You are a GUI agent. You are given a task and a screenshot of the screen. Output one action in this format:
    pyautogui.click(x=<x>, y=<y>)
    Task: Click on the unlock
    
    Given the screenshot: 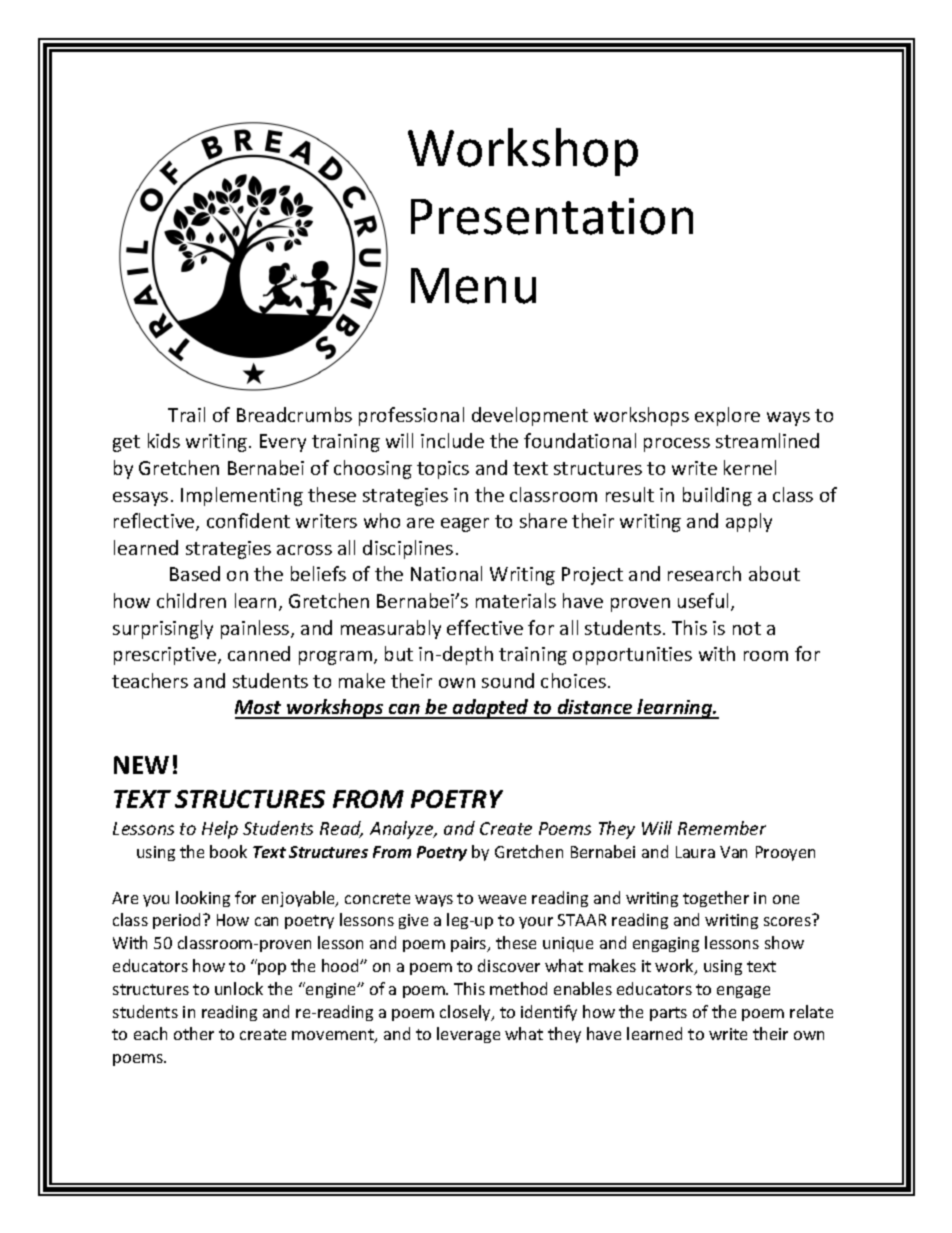 What is the action you would take?
    pyautogui.click(x=239, y=988)
